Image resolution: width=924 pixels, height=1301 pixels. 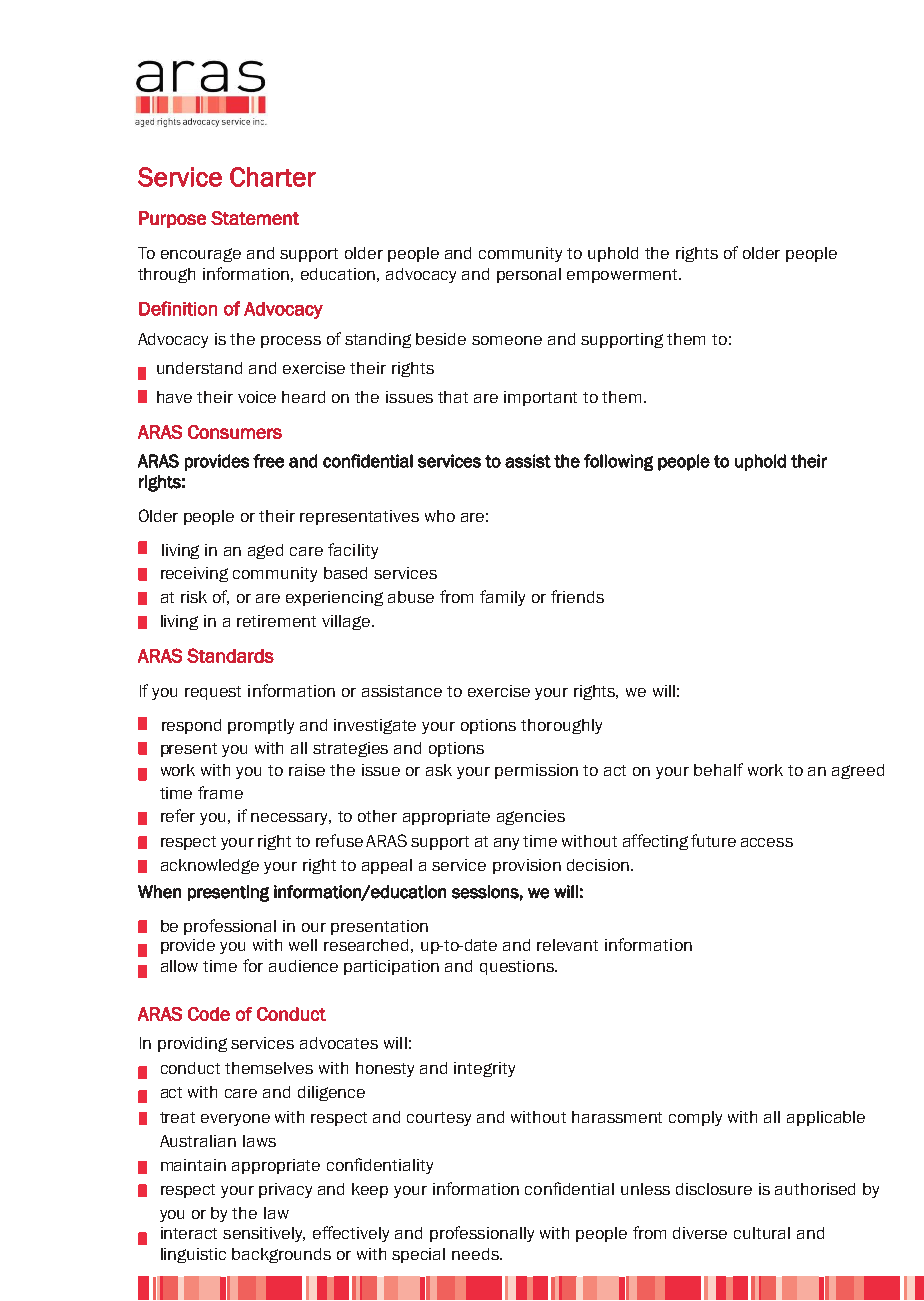 What do you see at coordinates (529, 275) in the page?
I see `personal` at bounding box center [529, 275].
